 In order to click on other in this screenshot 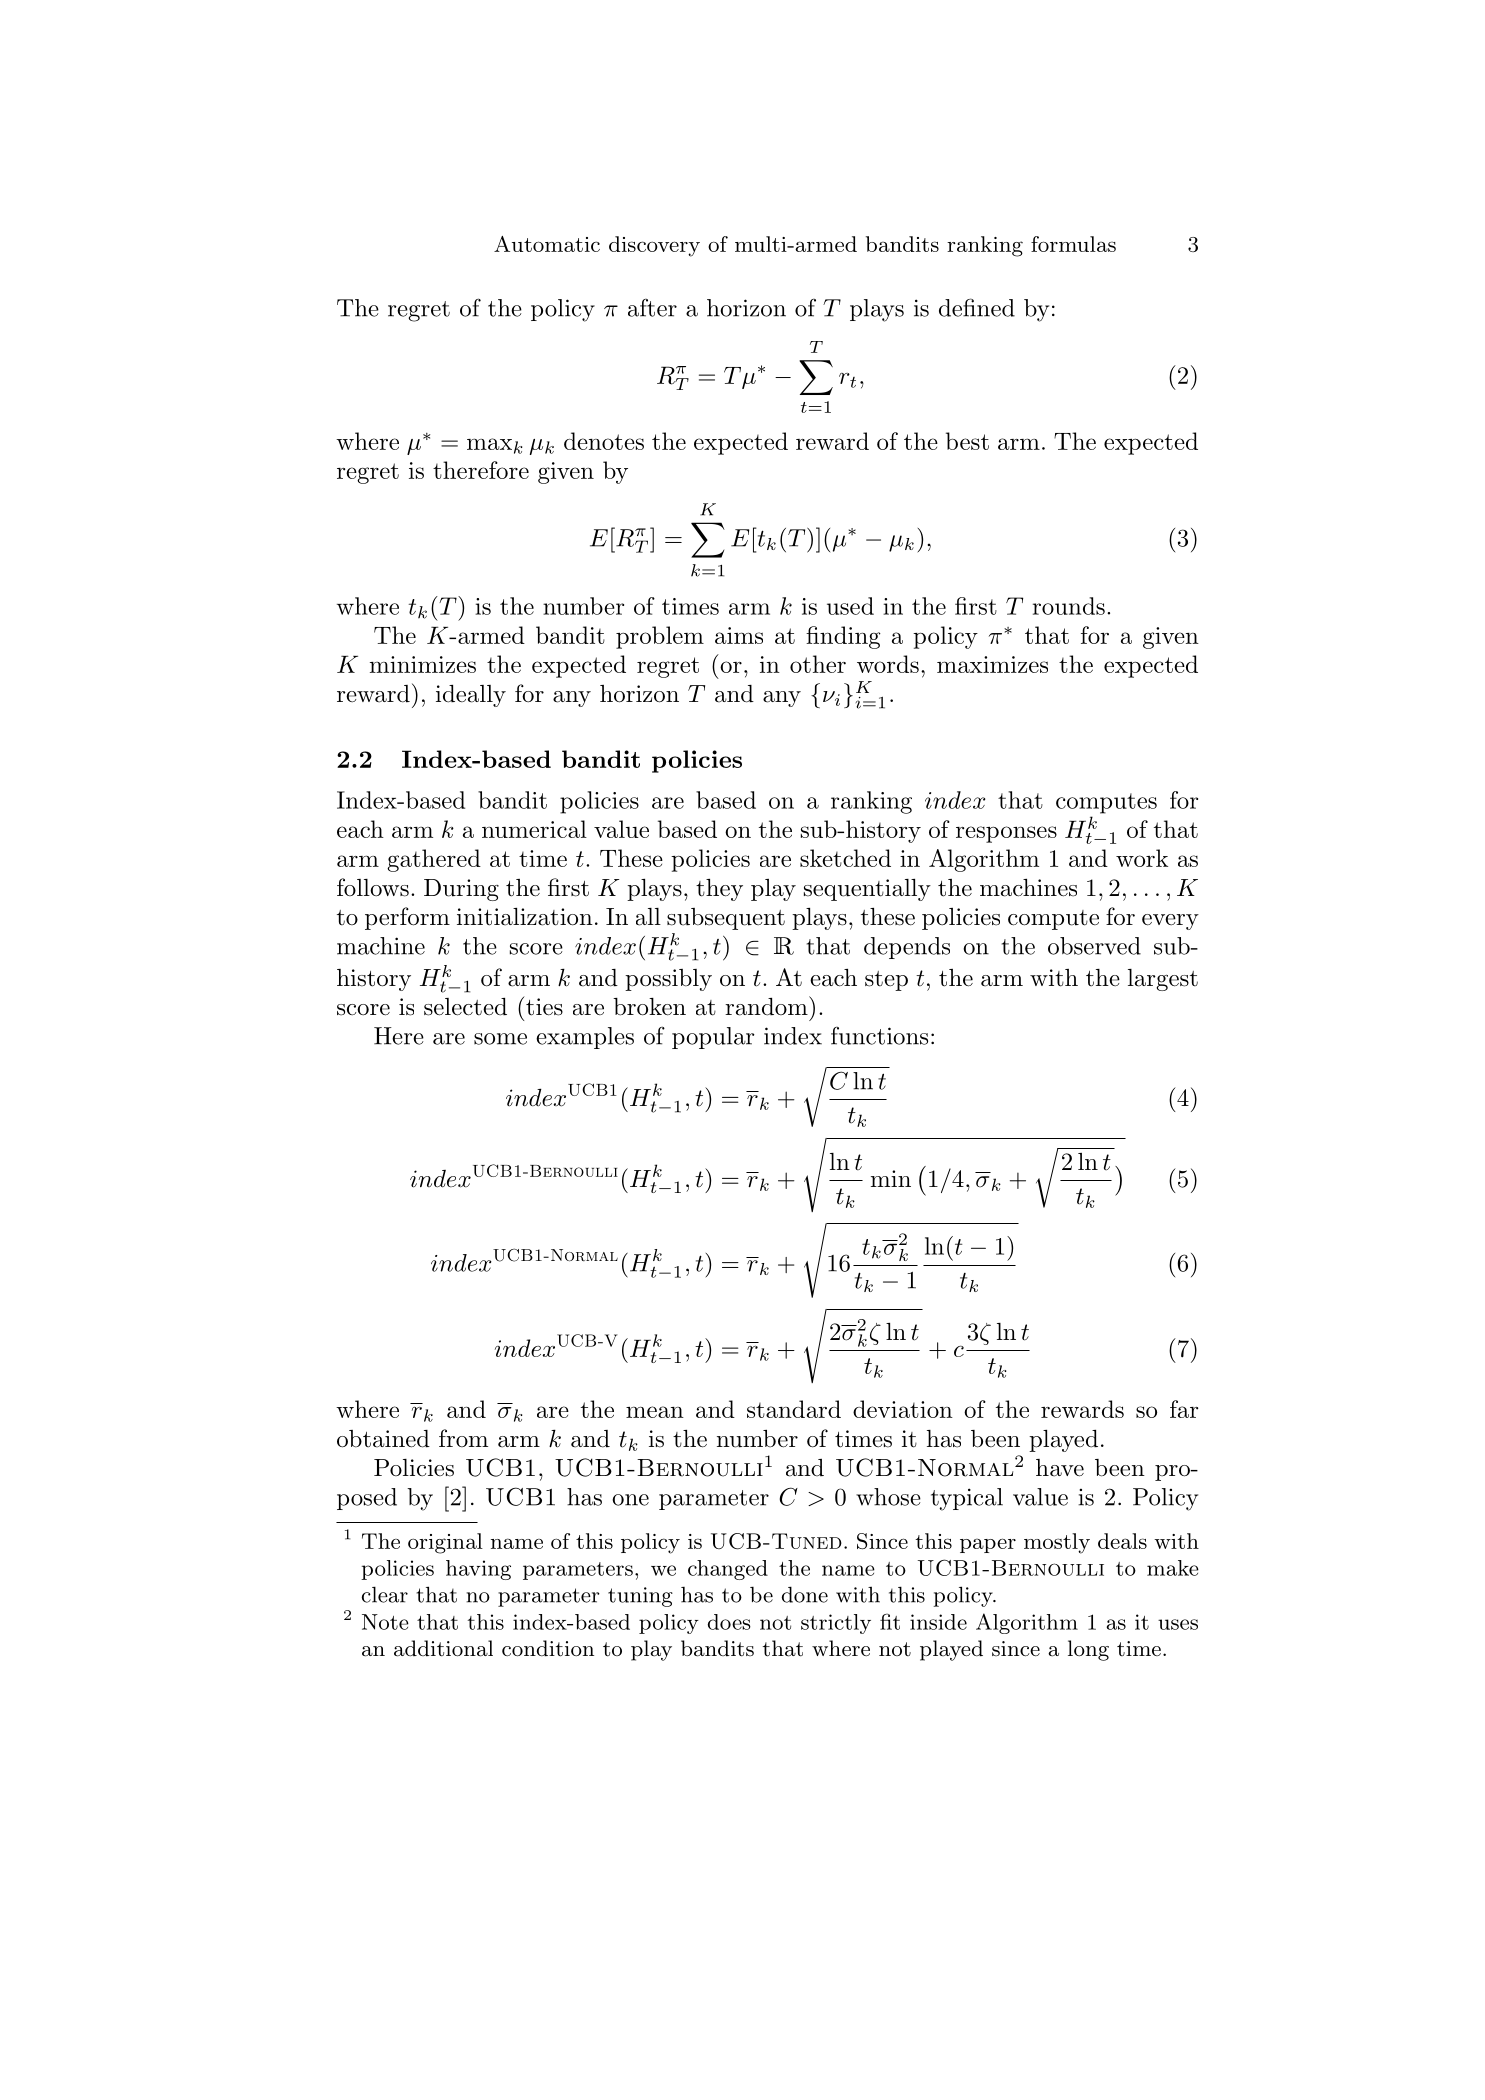, I will do `click(818, 664)`.
